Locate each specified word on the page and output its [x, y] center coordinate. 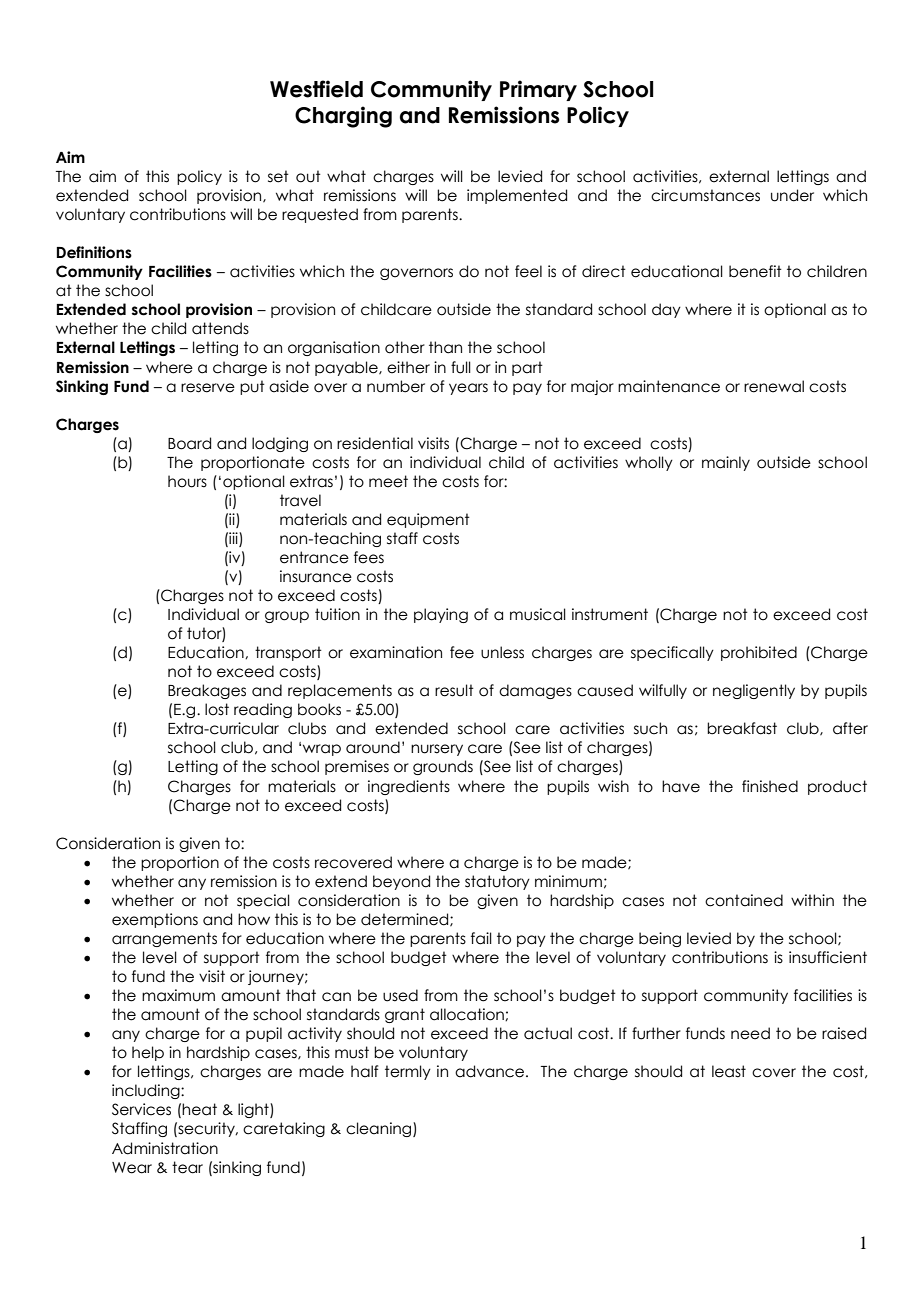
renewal [774, 386]
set [278, 176]
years [468, 389]
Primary [538, 90]
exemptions [155, 920]
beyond [401, 882]
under [792, 195]
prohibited [759, 653]
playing [441, 615]
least [729, 1071]
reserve [208, 388]
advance [491, 1071]
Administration [165, 1148]
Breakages [207, 691]
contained [744, 900]
